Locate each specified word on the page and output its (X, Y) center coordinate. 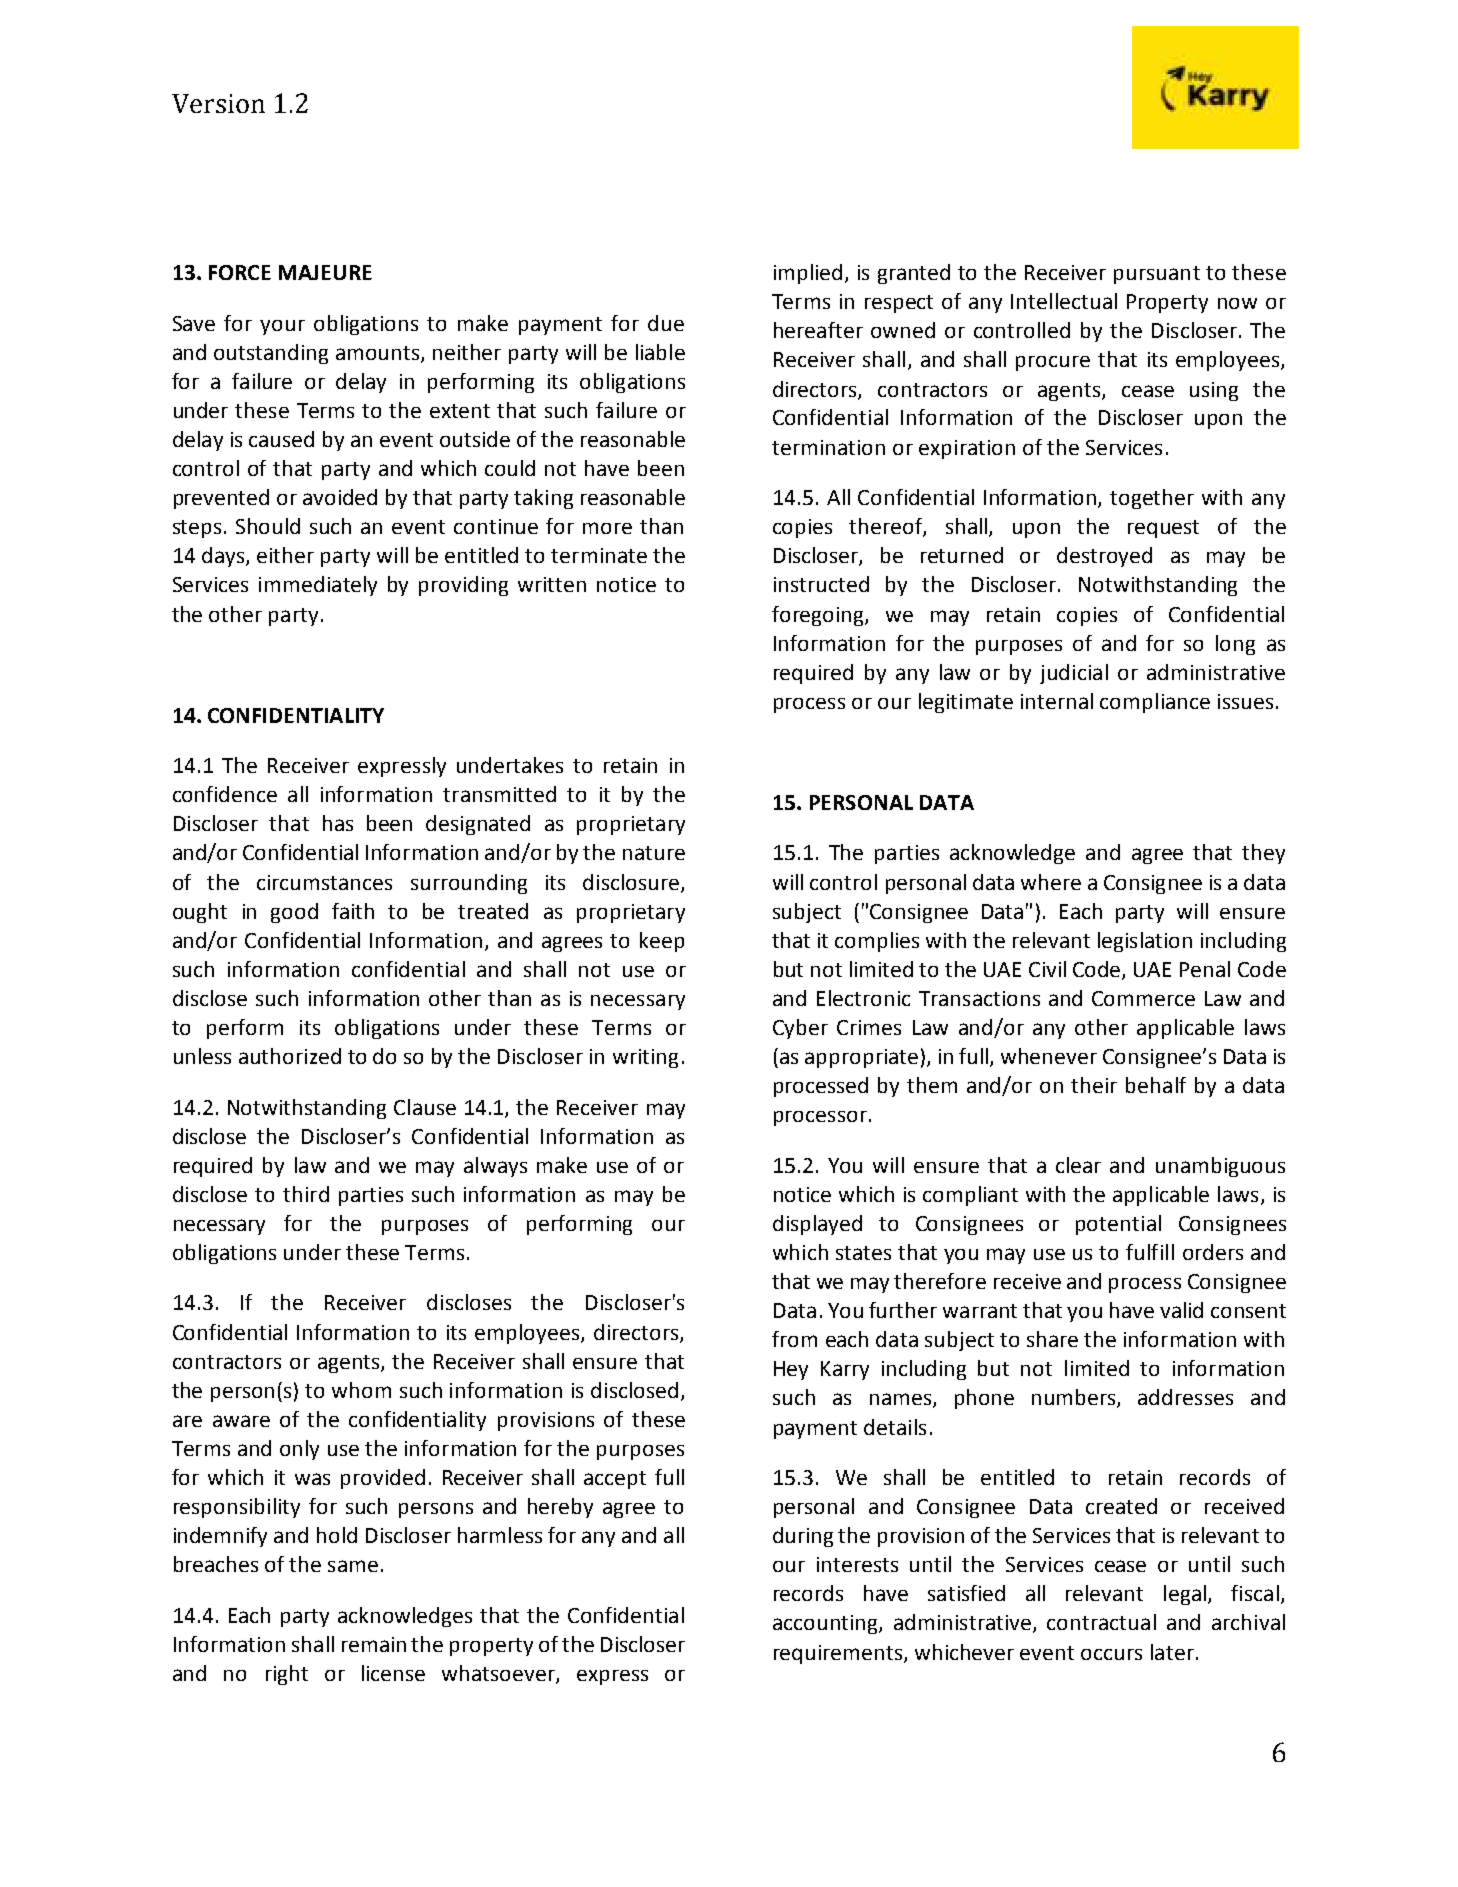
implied (808, 274)
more (607, 528)
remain (374, 1644)
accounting (826, 1624)
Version (218, 103)
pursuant (1157, 275)
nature (654, 853)
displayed (817, 1225)
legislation (1145, 942)
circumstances (324, 882)
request (1163, 529)
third (306, 1194)
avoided (340, 497)
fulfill (1150, 1252)
